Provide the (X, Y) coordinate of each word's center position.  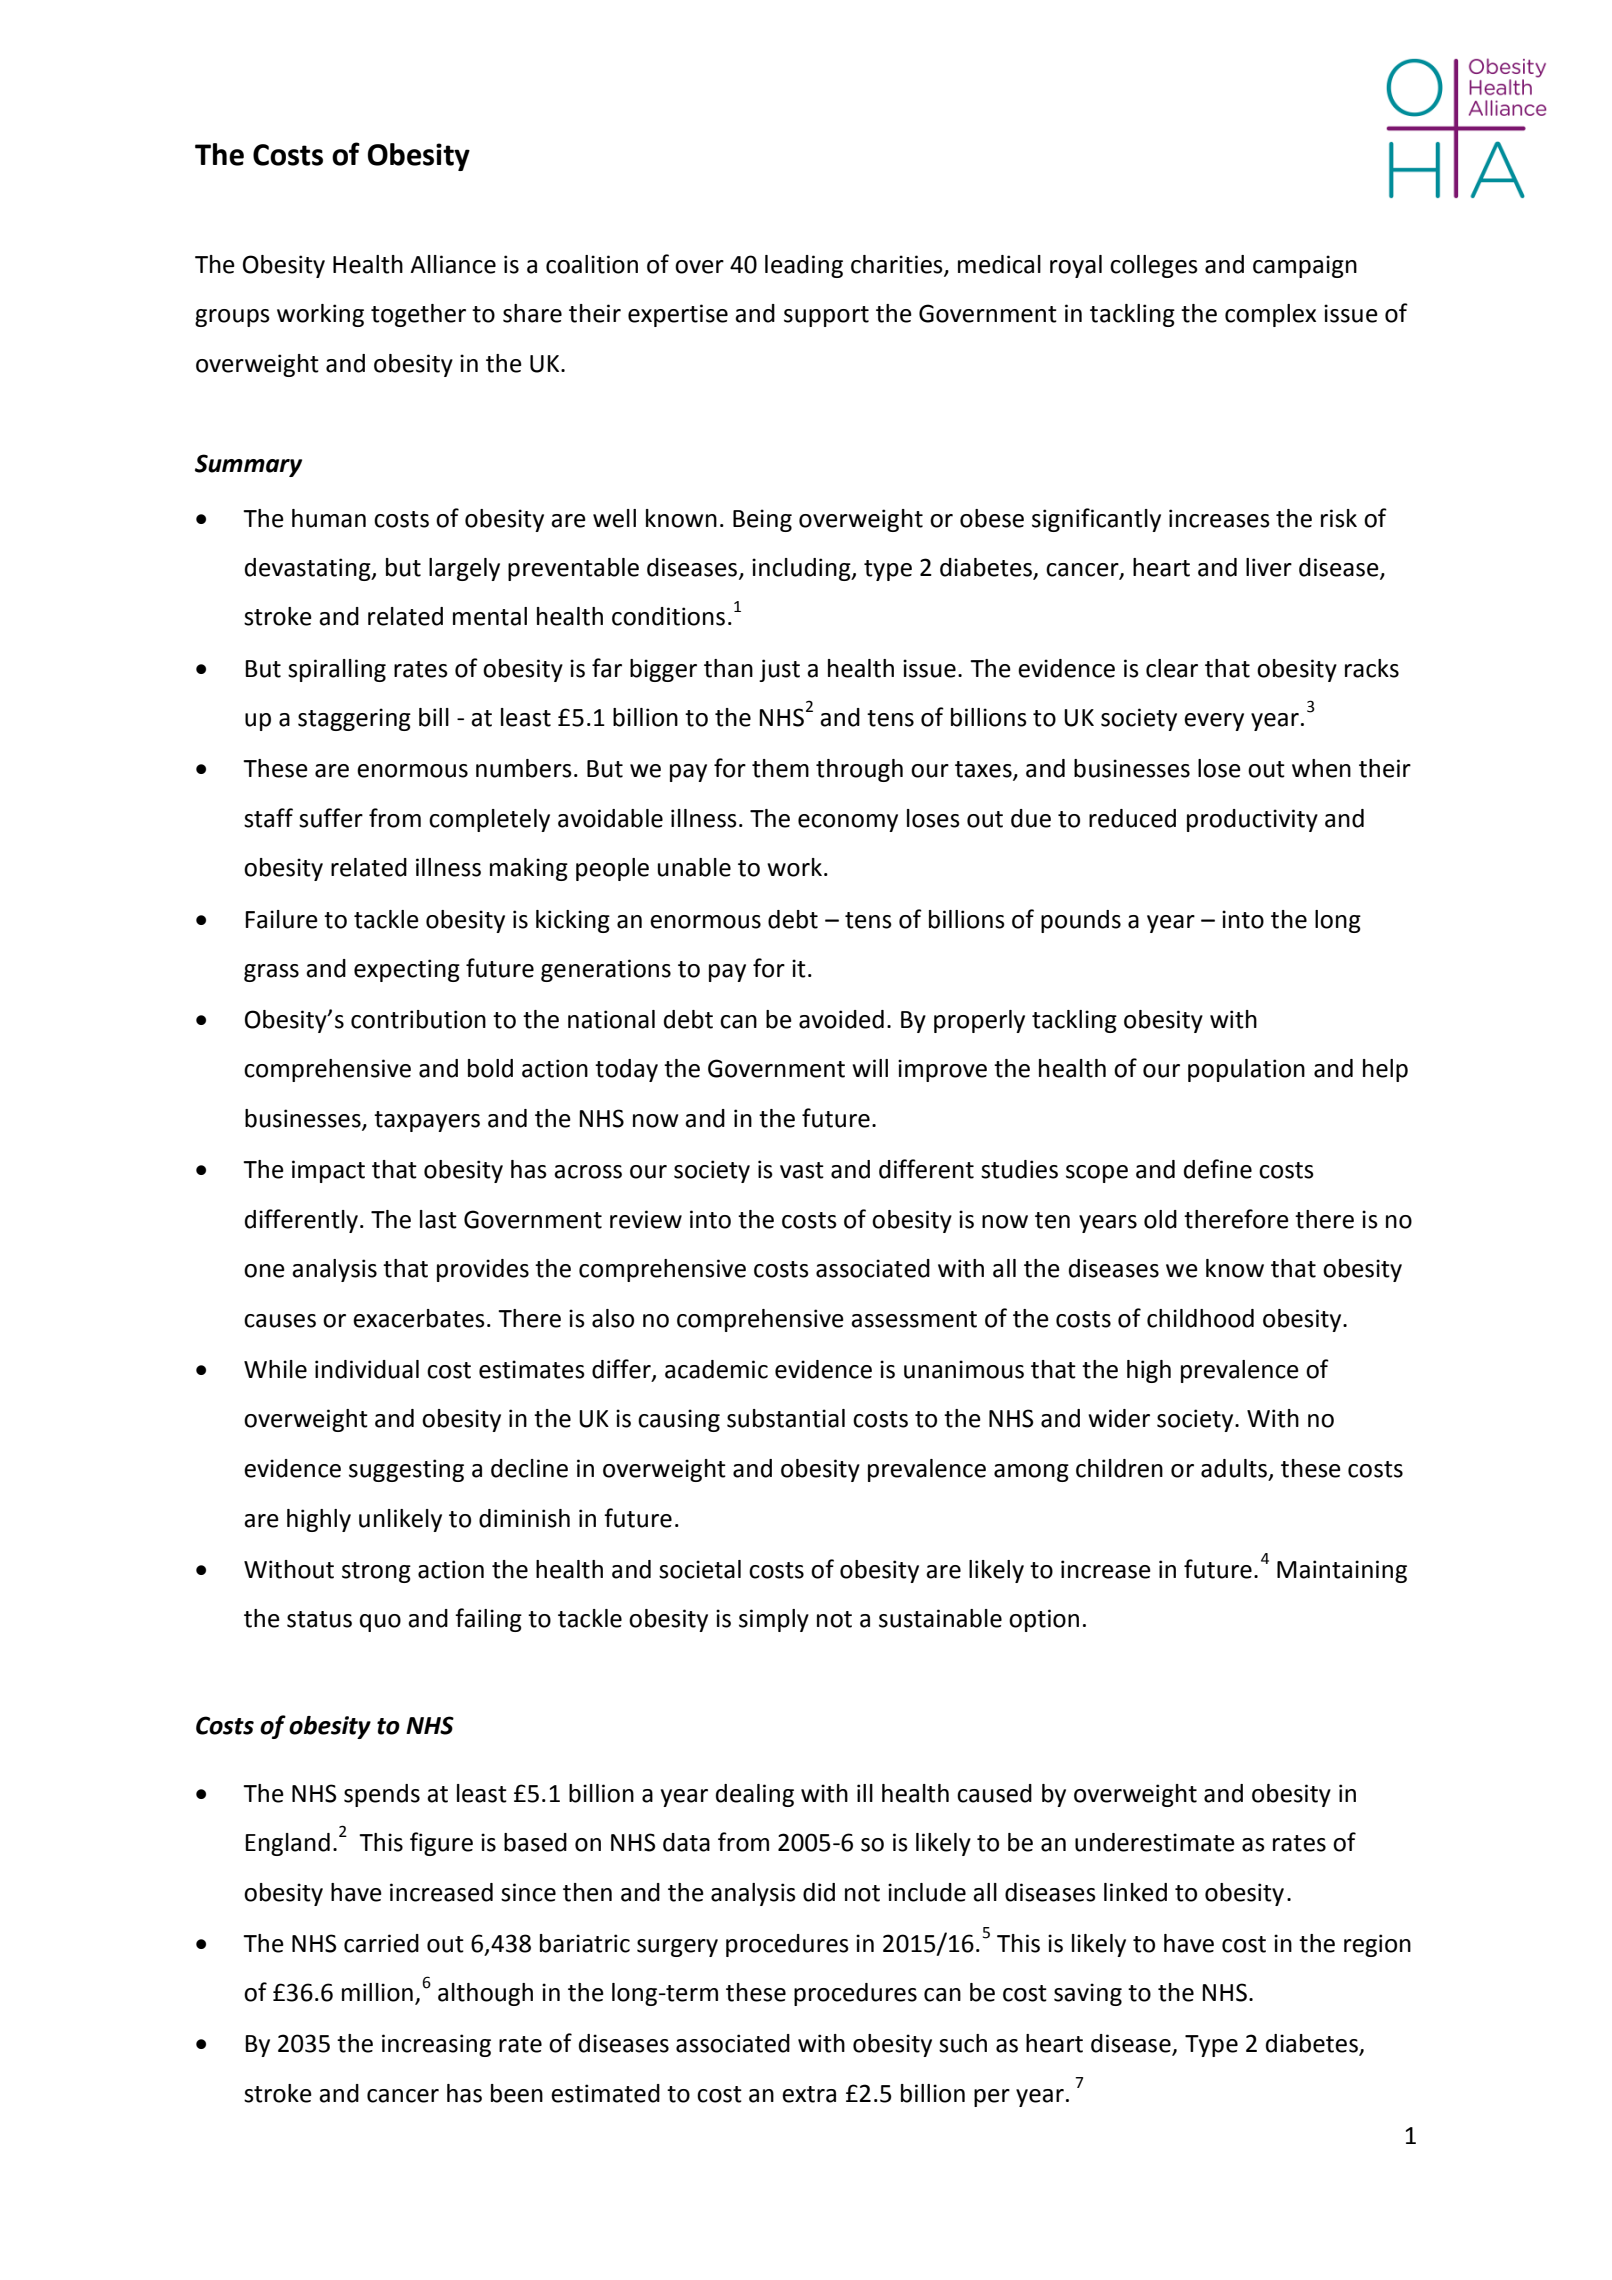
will (870, 1068)
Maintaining (1342, 1571)
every (1214, 722)
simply (774, 1620)
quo (380, 1623)
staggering (354, 719)
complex (1270, 315)
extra (809, 2094)
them (780, 768)
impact (328, 1171)
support (826, 316)
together (418, 315)
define (1218, 1169)
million (377, 1992)
